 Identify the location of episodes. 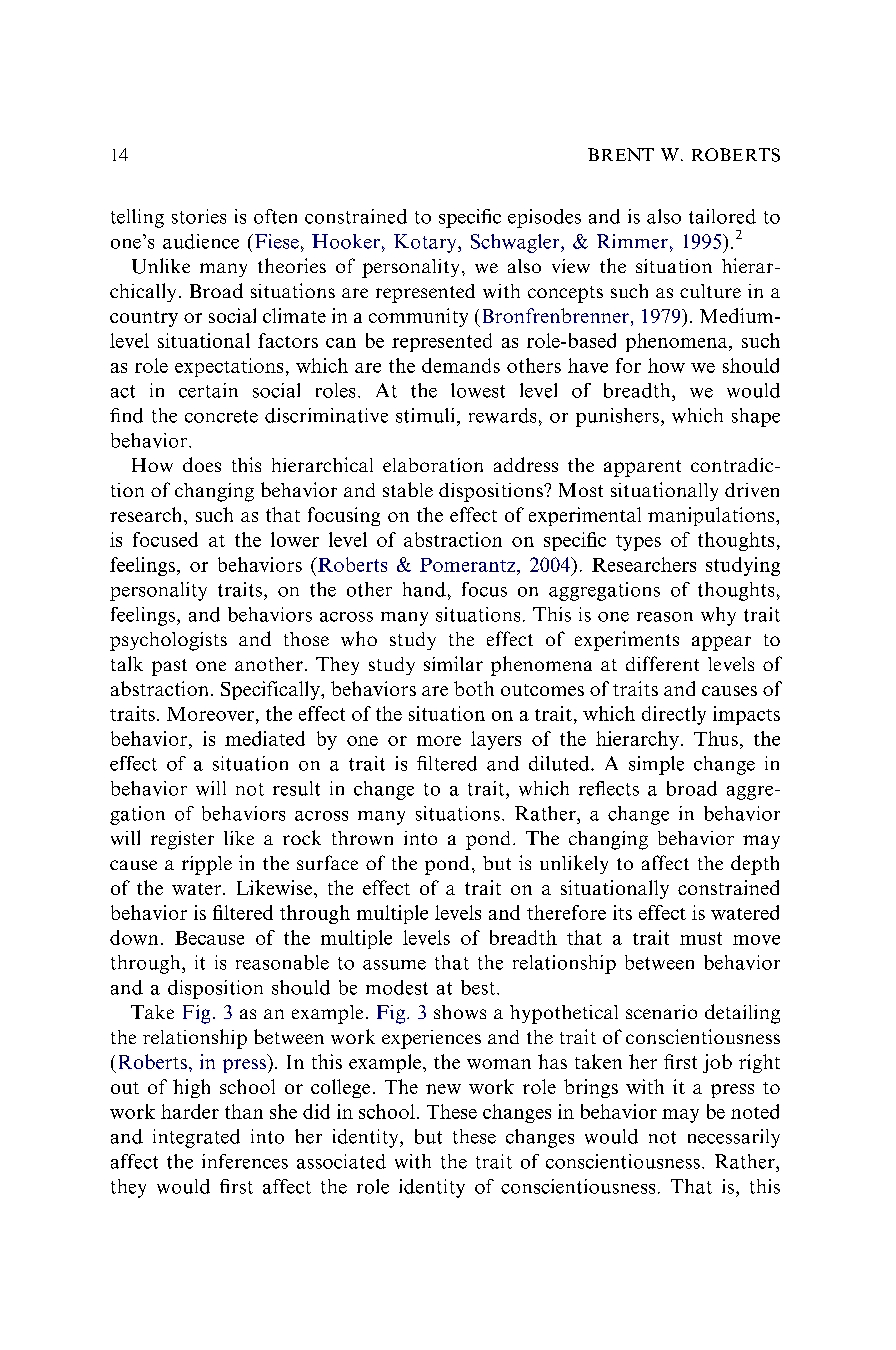
(544, 218).
